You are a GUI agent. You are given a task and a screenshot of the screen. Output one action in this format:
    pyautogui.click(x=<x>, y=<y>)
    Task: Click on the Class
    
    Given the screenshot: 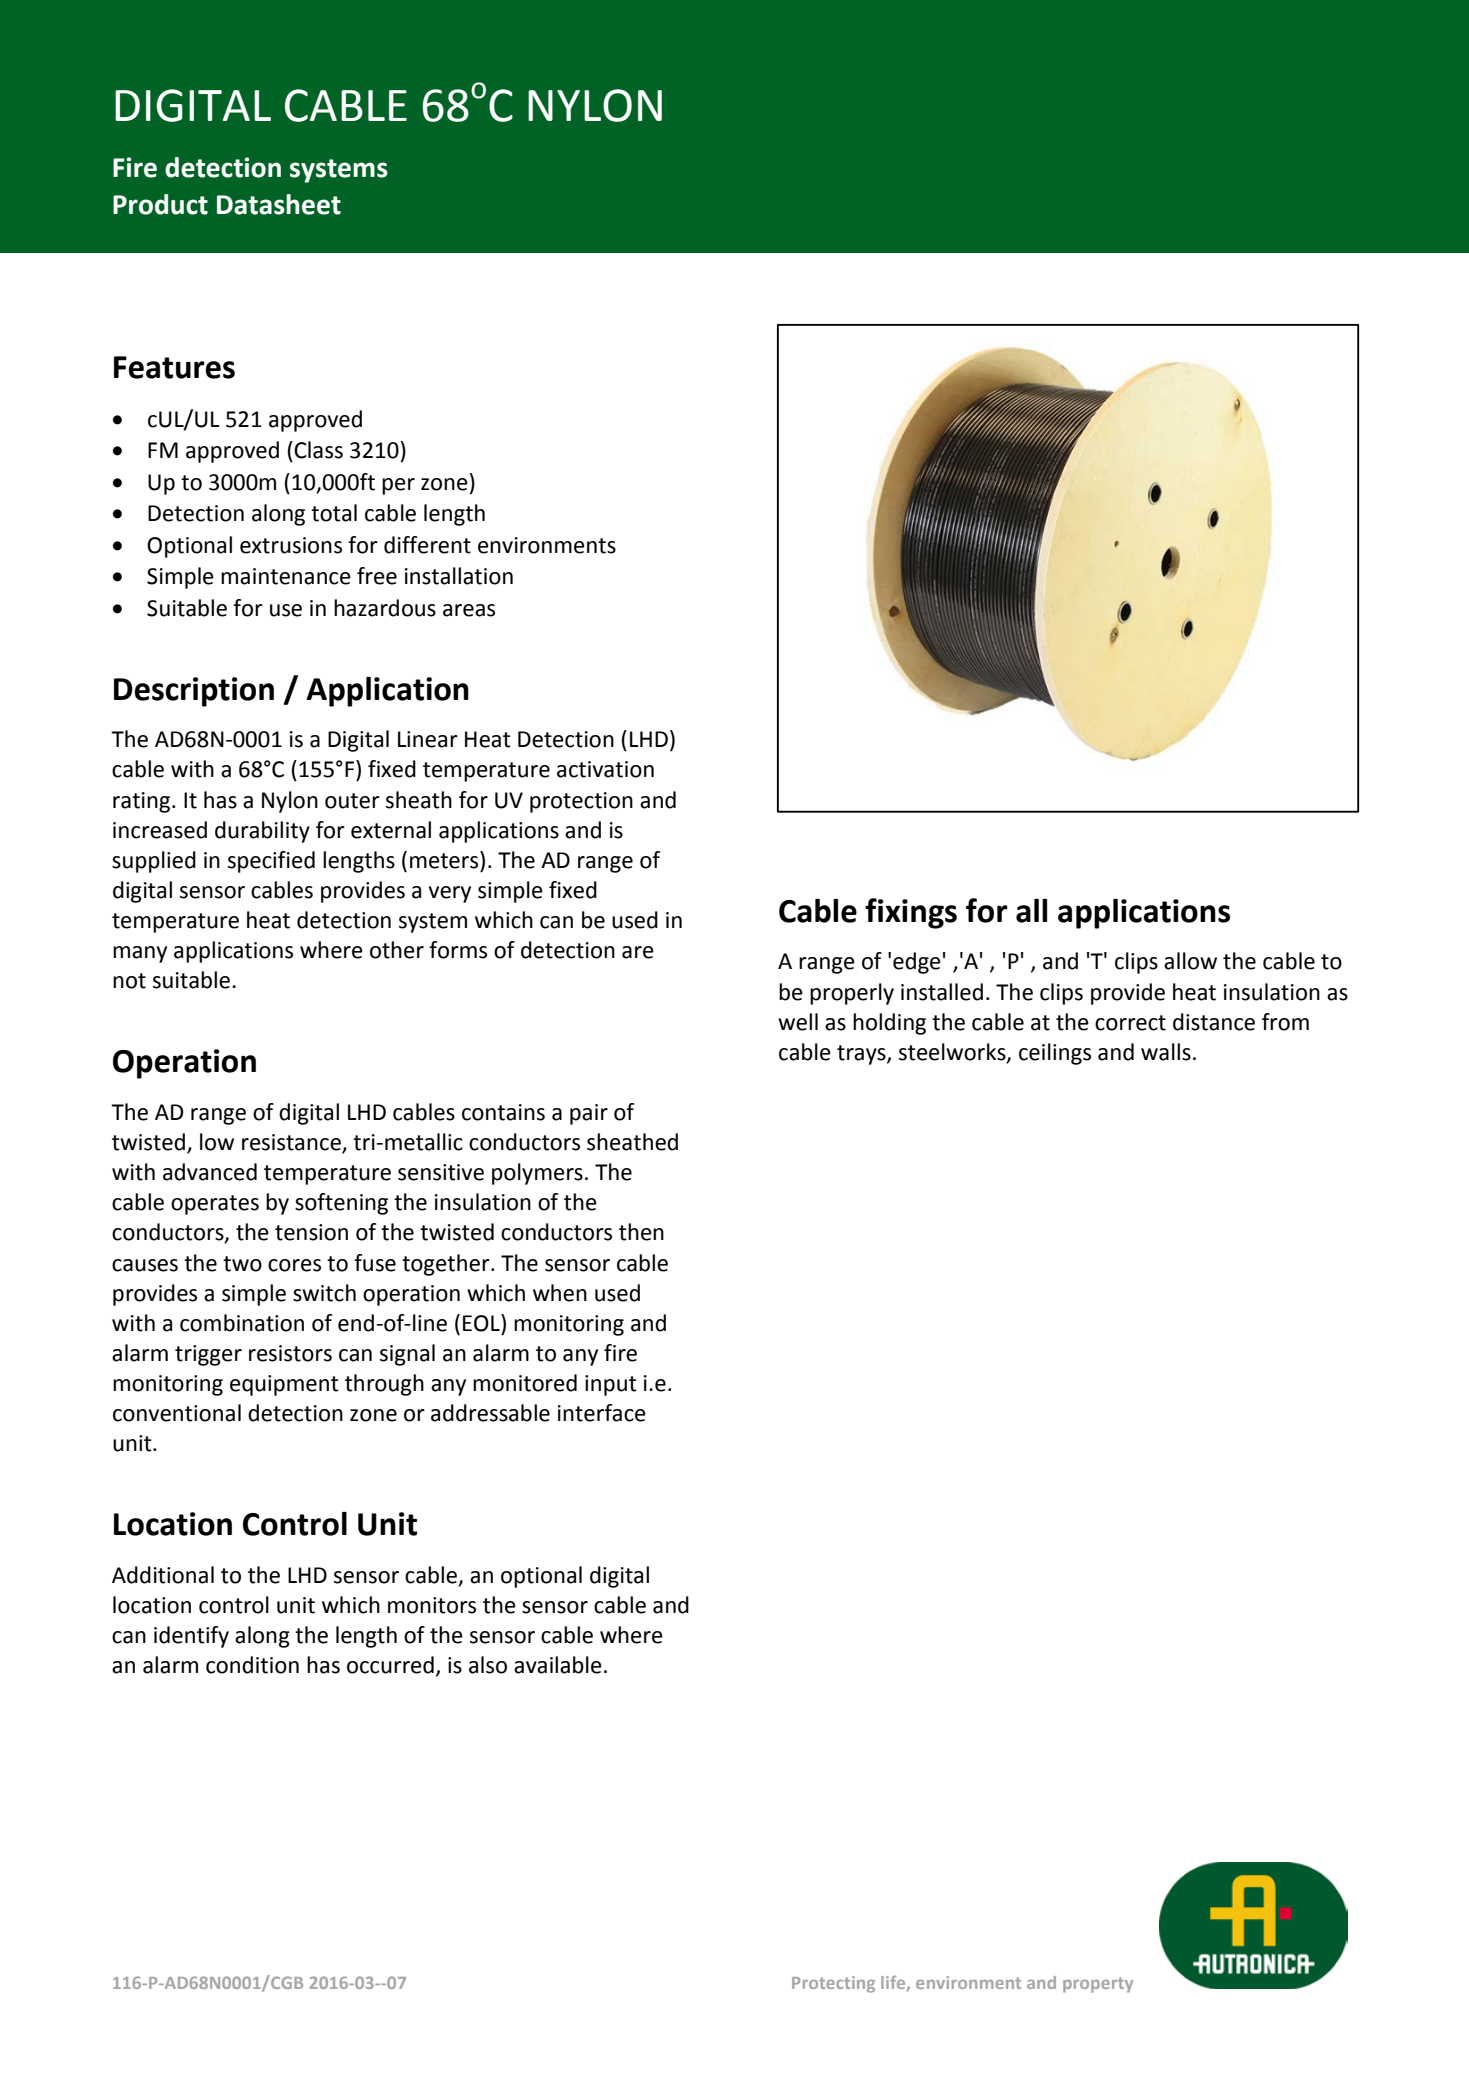 What is the action you would take?
    pyautogui.click(x=318, y=450)
